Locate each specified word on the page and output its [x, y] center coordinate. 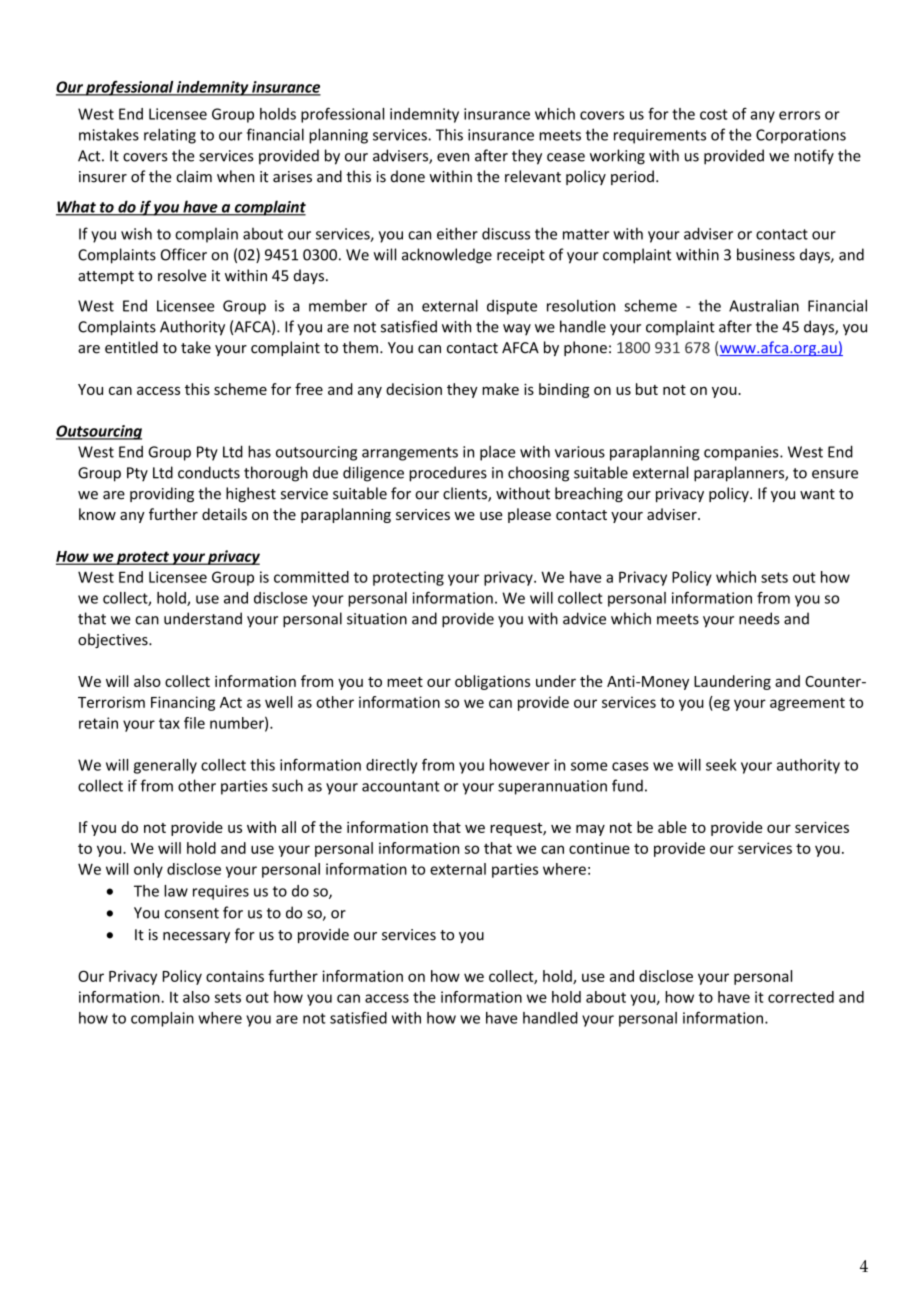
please [529, 515]
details [224, 514]
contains [235, 976]
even [453, 157]
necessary [196, 937]
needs [759, 618]
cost [714, 114]
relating [170, 136]
